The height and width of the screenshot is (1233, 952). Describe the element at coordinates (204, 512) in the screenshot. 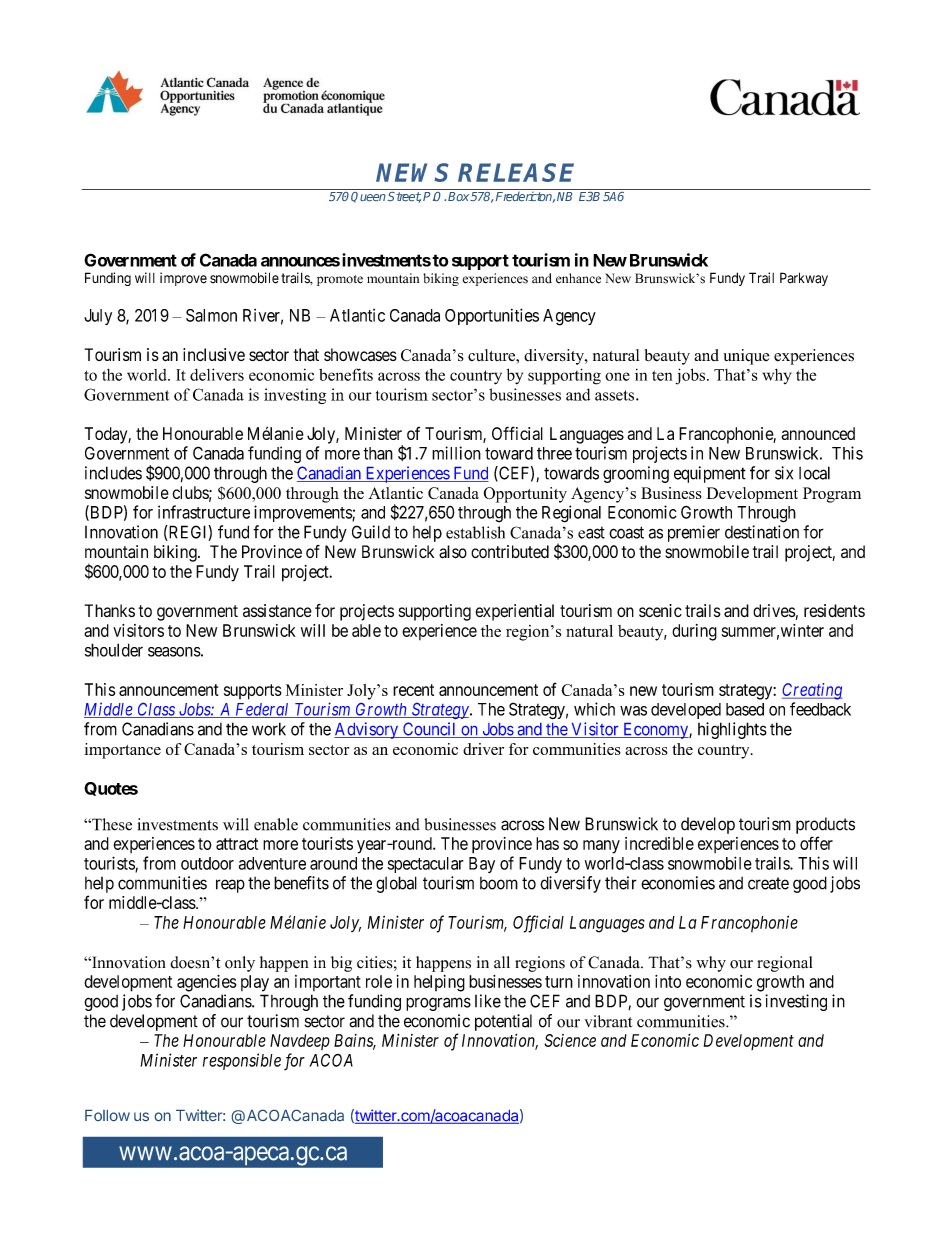

I see `infrastructure` at that location.
